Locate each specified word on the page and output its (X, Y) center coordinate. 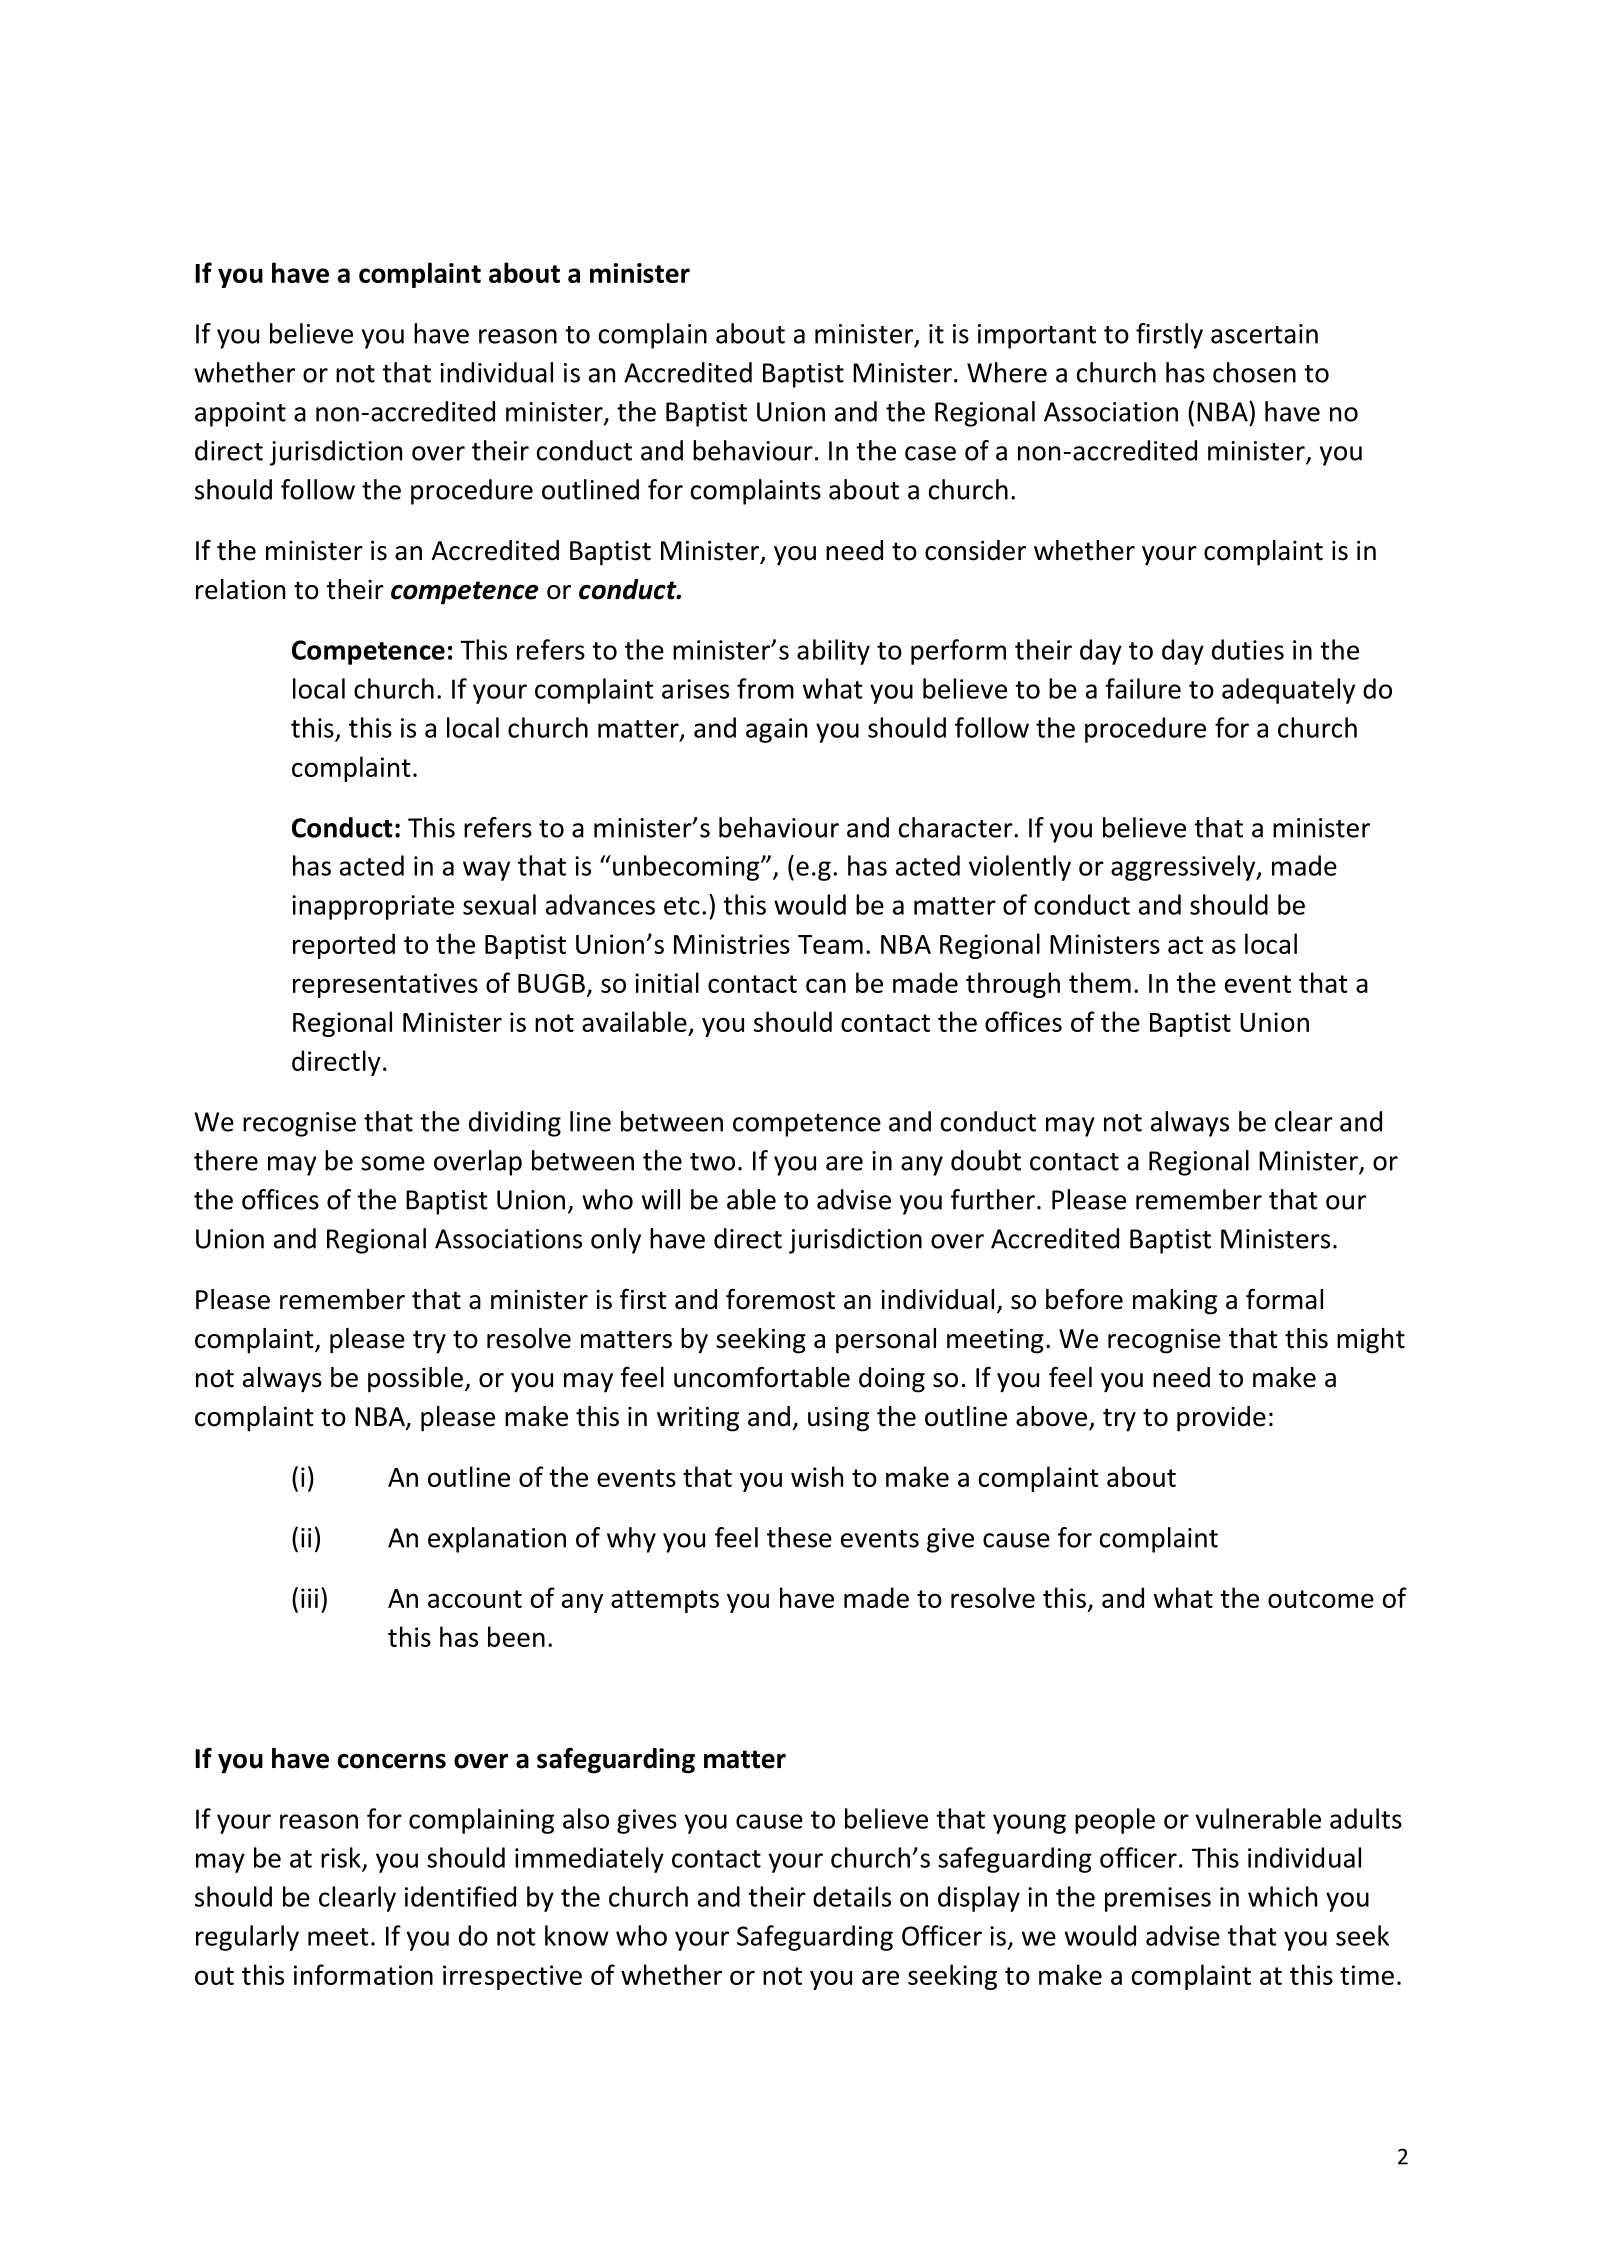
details (852, 1896)
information (363, 1974)
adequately (1288, 691)
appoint (240, 414)
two (712, 1162)
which (1282, 1896)
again (776, 730)
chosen (1254, 372)
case (930, 453)
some (393, 1163)
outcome (1321, 1599)
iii (309, 1598)
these (799, 1537)
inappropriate (373, 907)
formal (1284, 1299)
